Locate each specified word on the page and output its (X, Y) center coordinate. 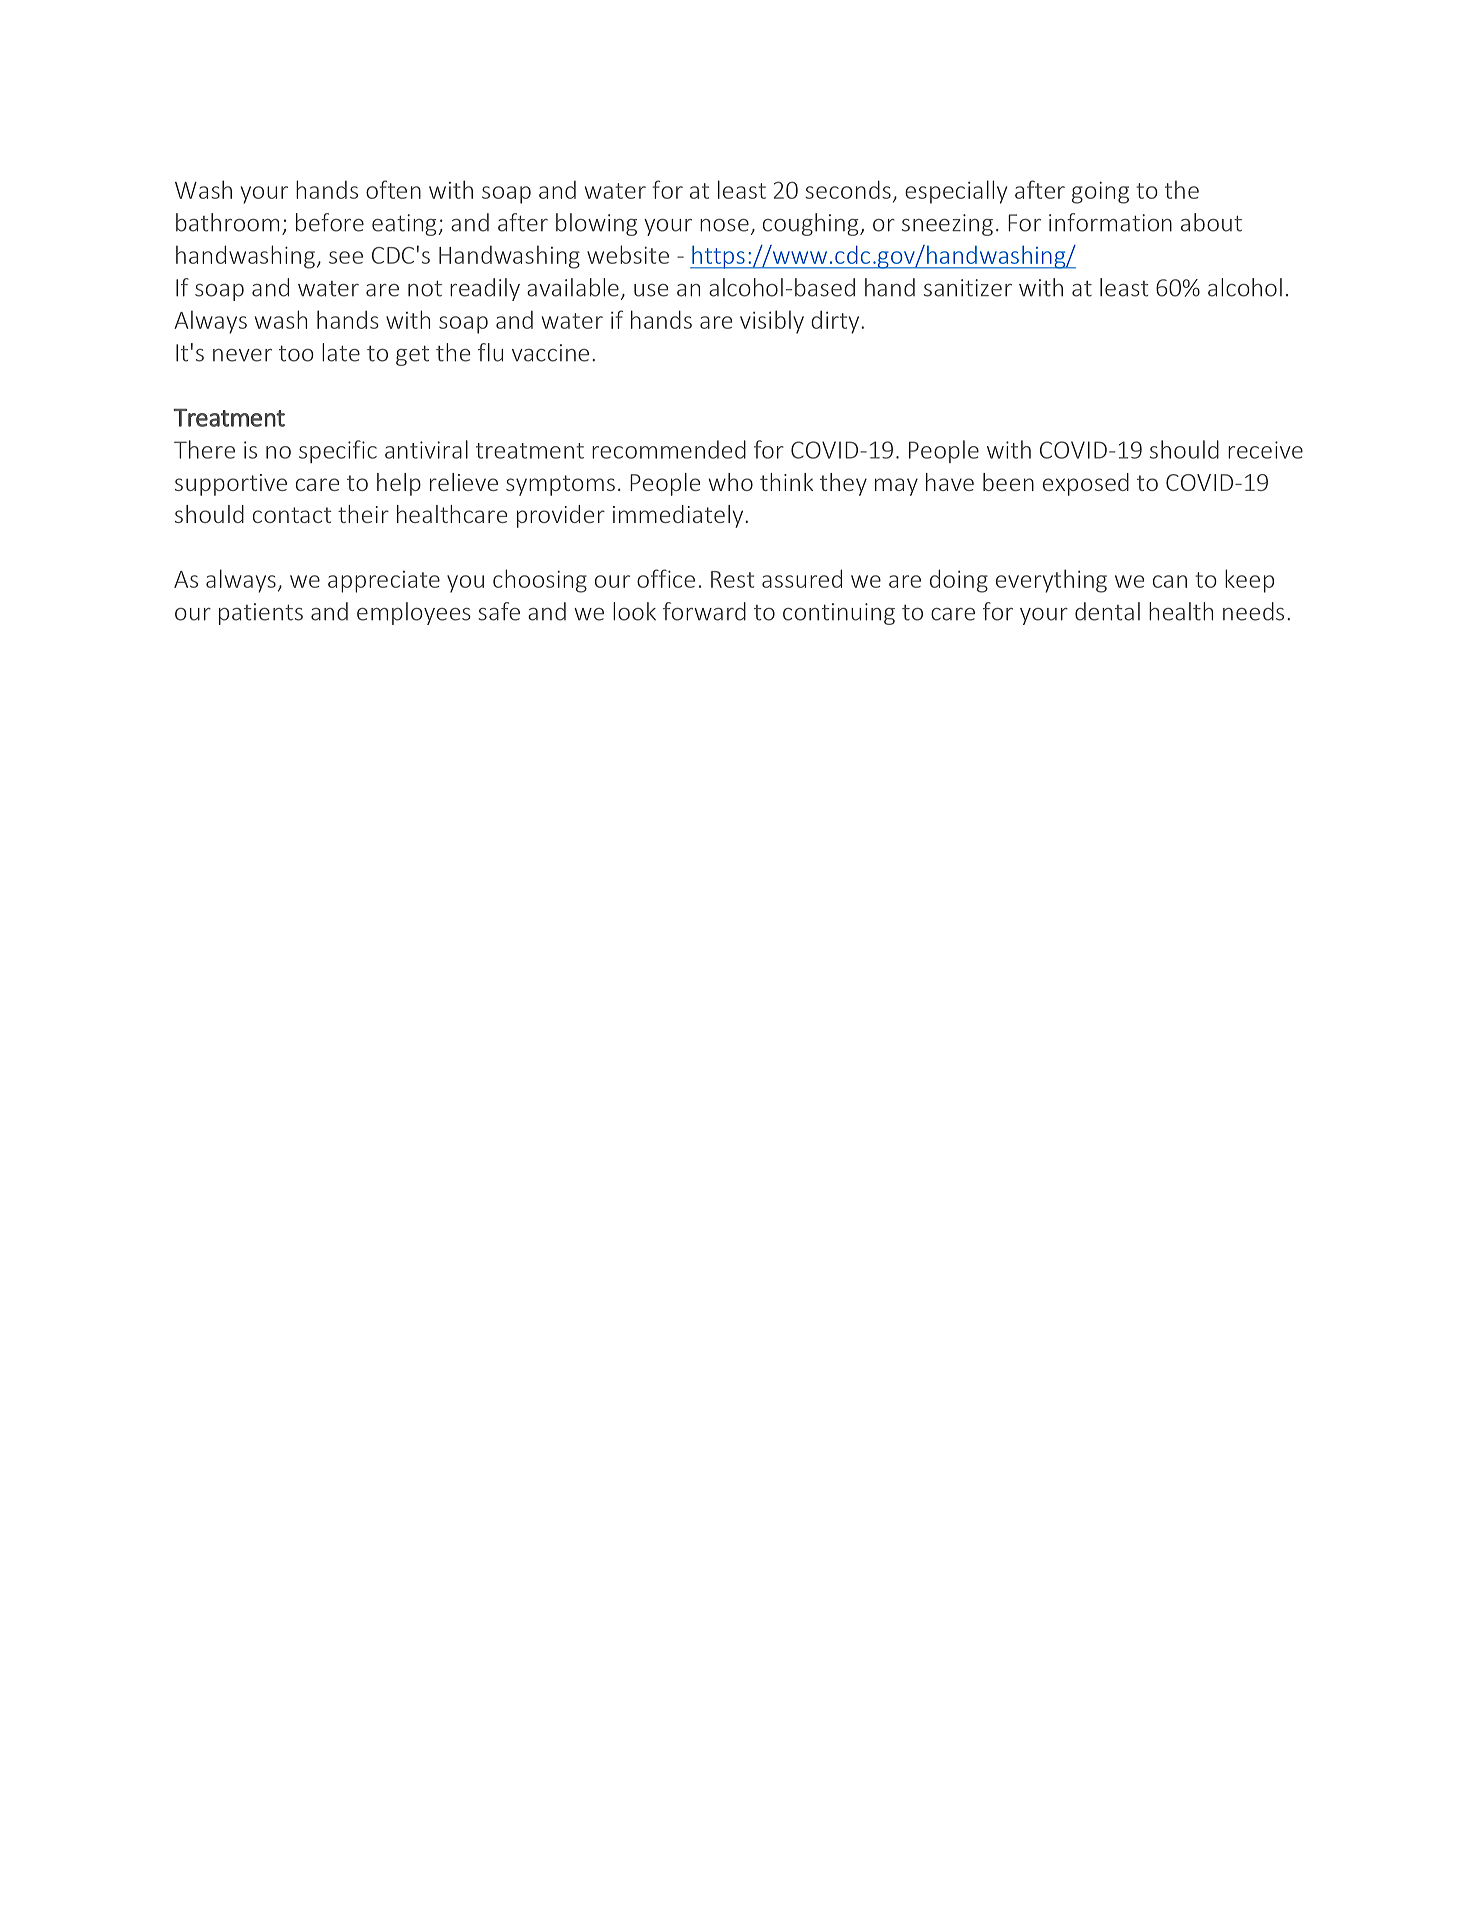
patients (261, 614)
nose (724, 225)
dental (1107, 611)
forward (704, 611)
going (1100, 192)
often (393, 189)
